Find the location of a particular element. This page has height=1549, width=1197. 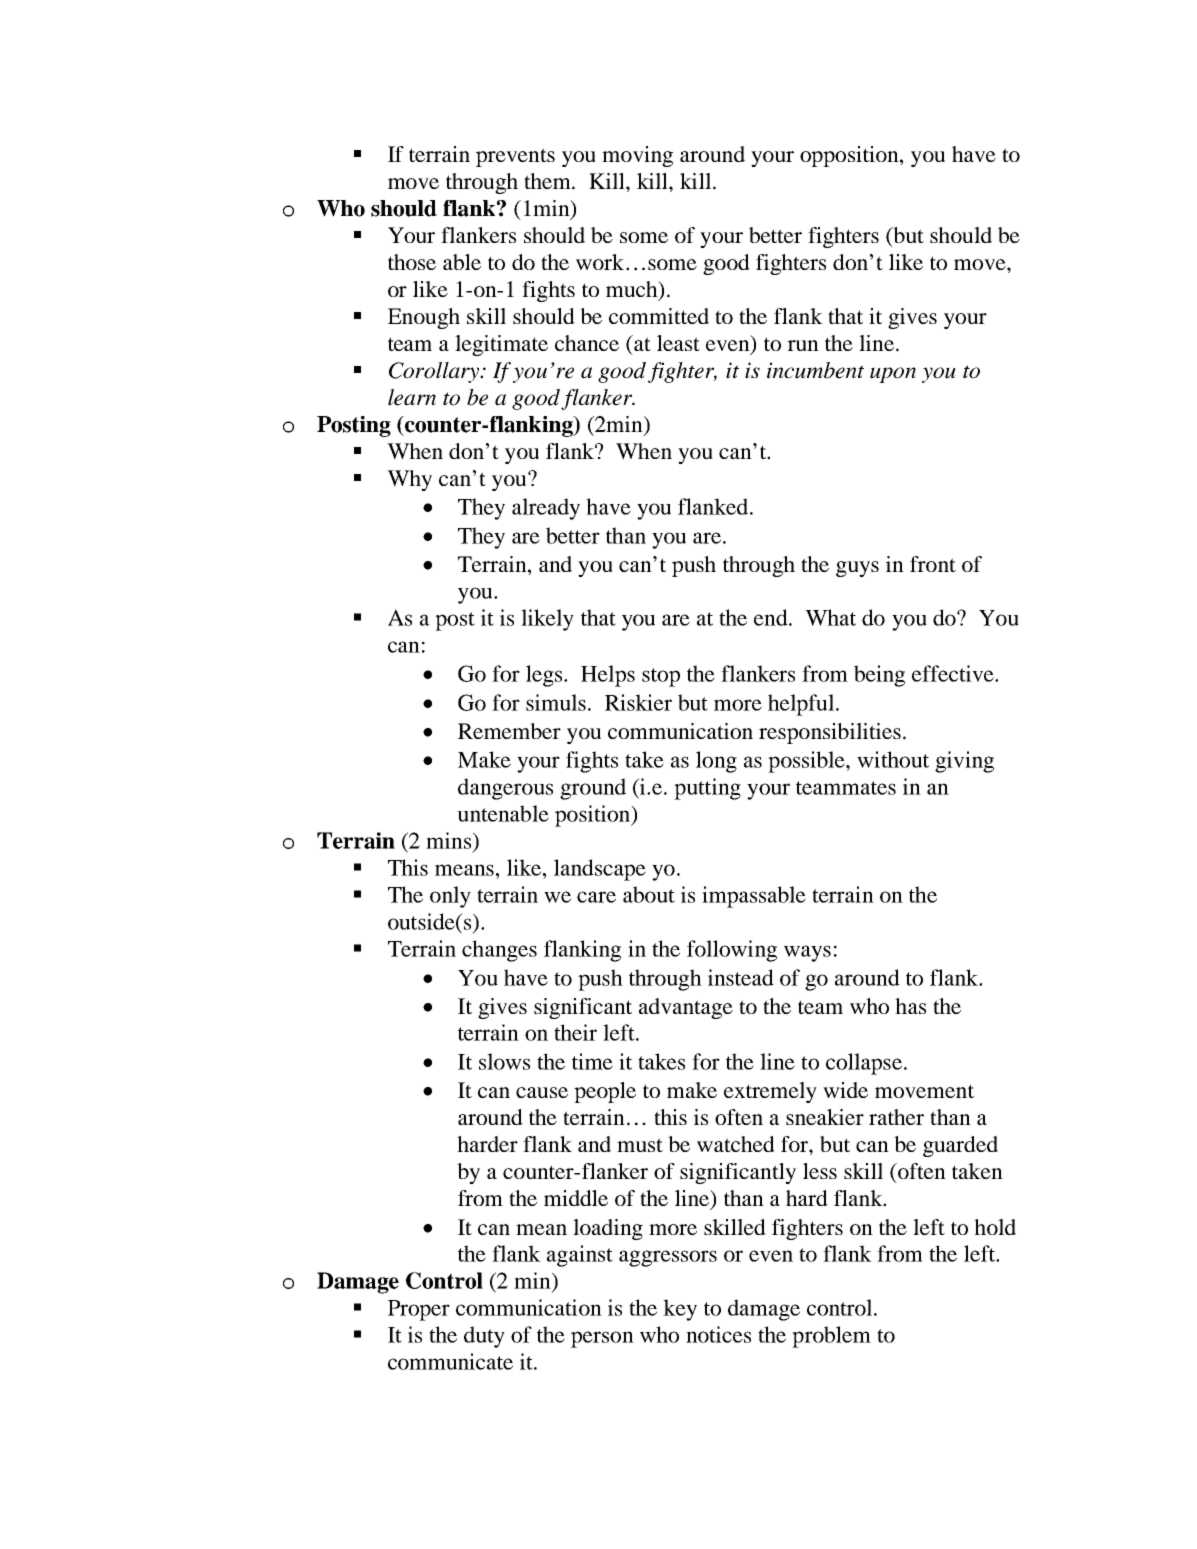

dangerous is located at coordinates (505, 789).
